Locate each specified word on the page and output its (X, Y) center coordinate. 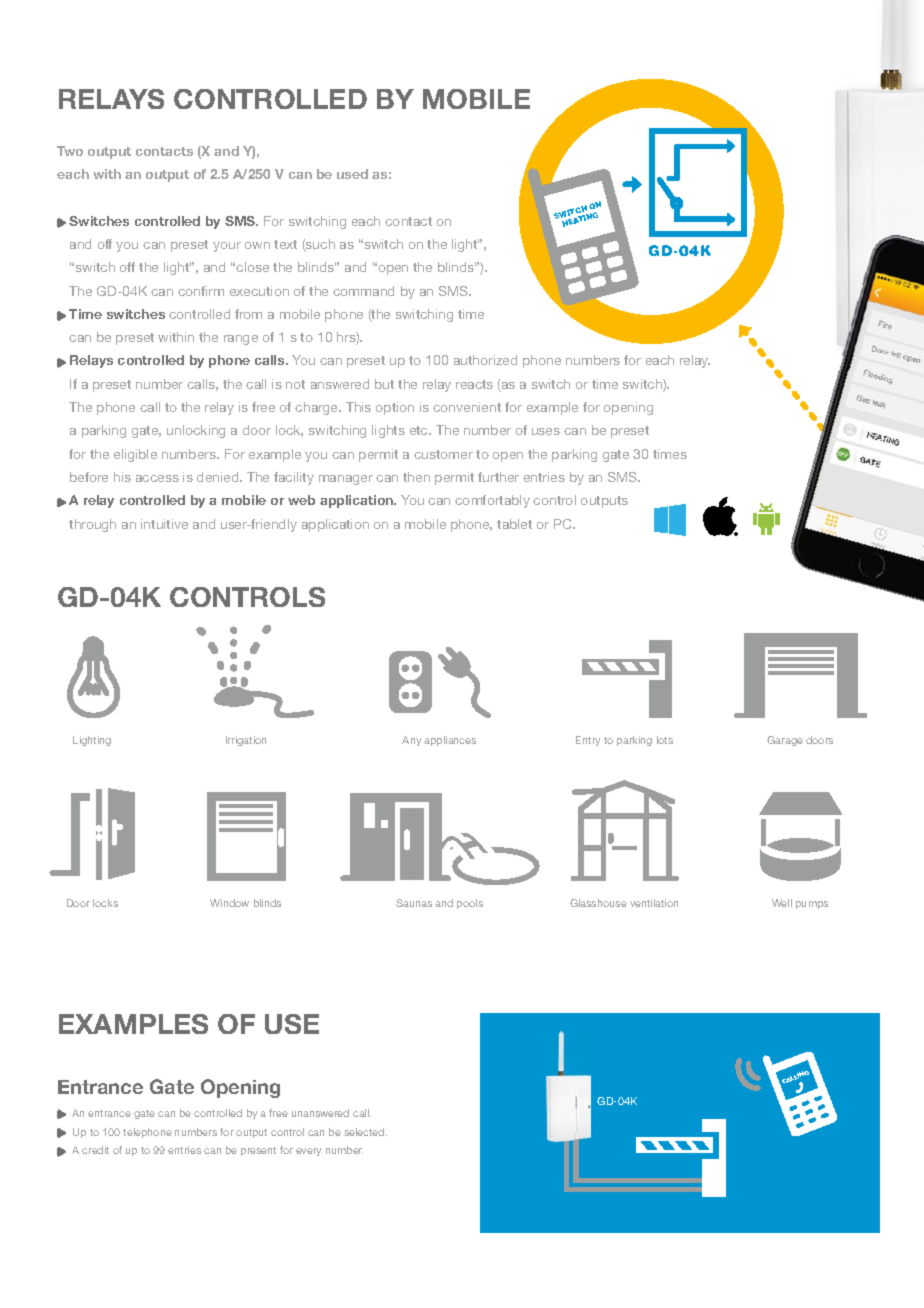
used (352, 174)
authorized (485, 360)
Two (70, 151)
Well (782, 903)
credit (95, 1150)
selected (365, 1132)
